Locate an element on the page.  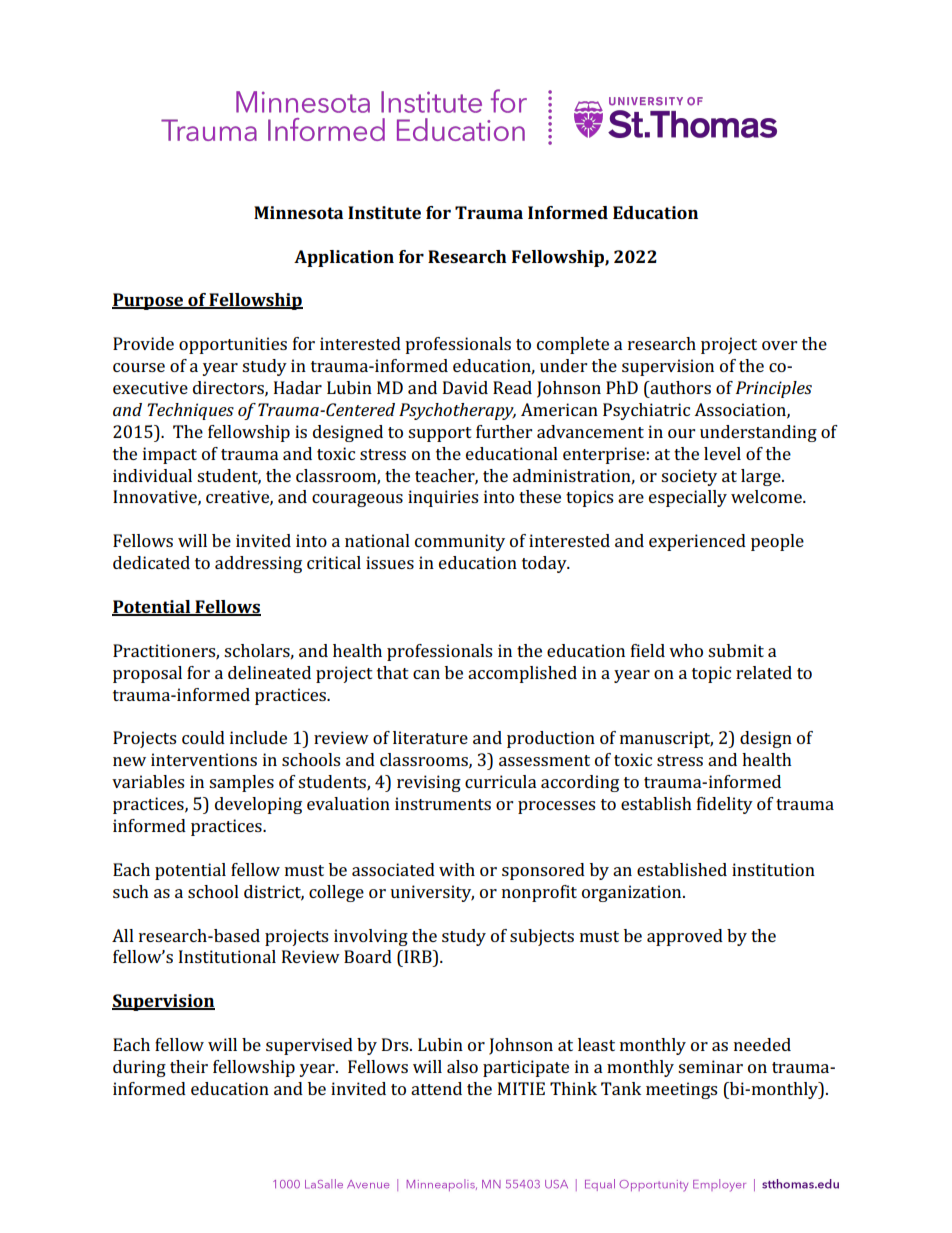
samples is located at coordinates (241, 783).
